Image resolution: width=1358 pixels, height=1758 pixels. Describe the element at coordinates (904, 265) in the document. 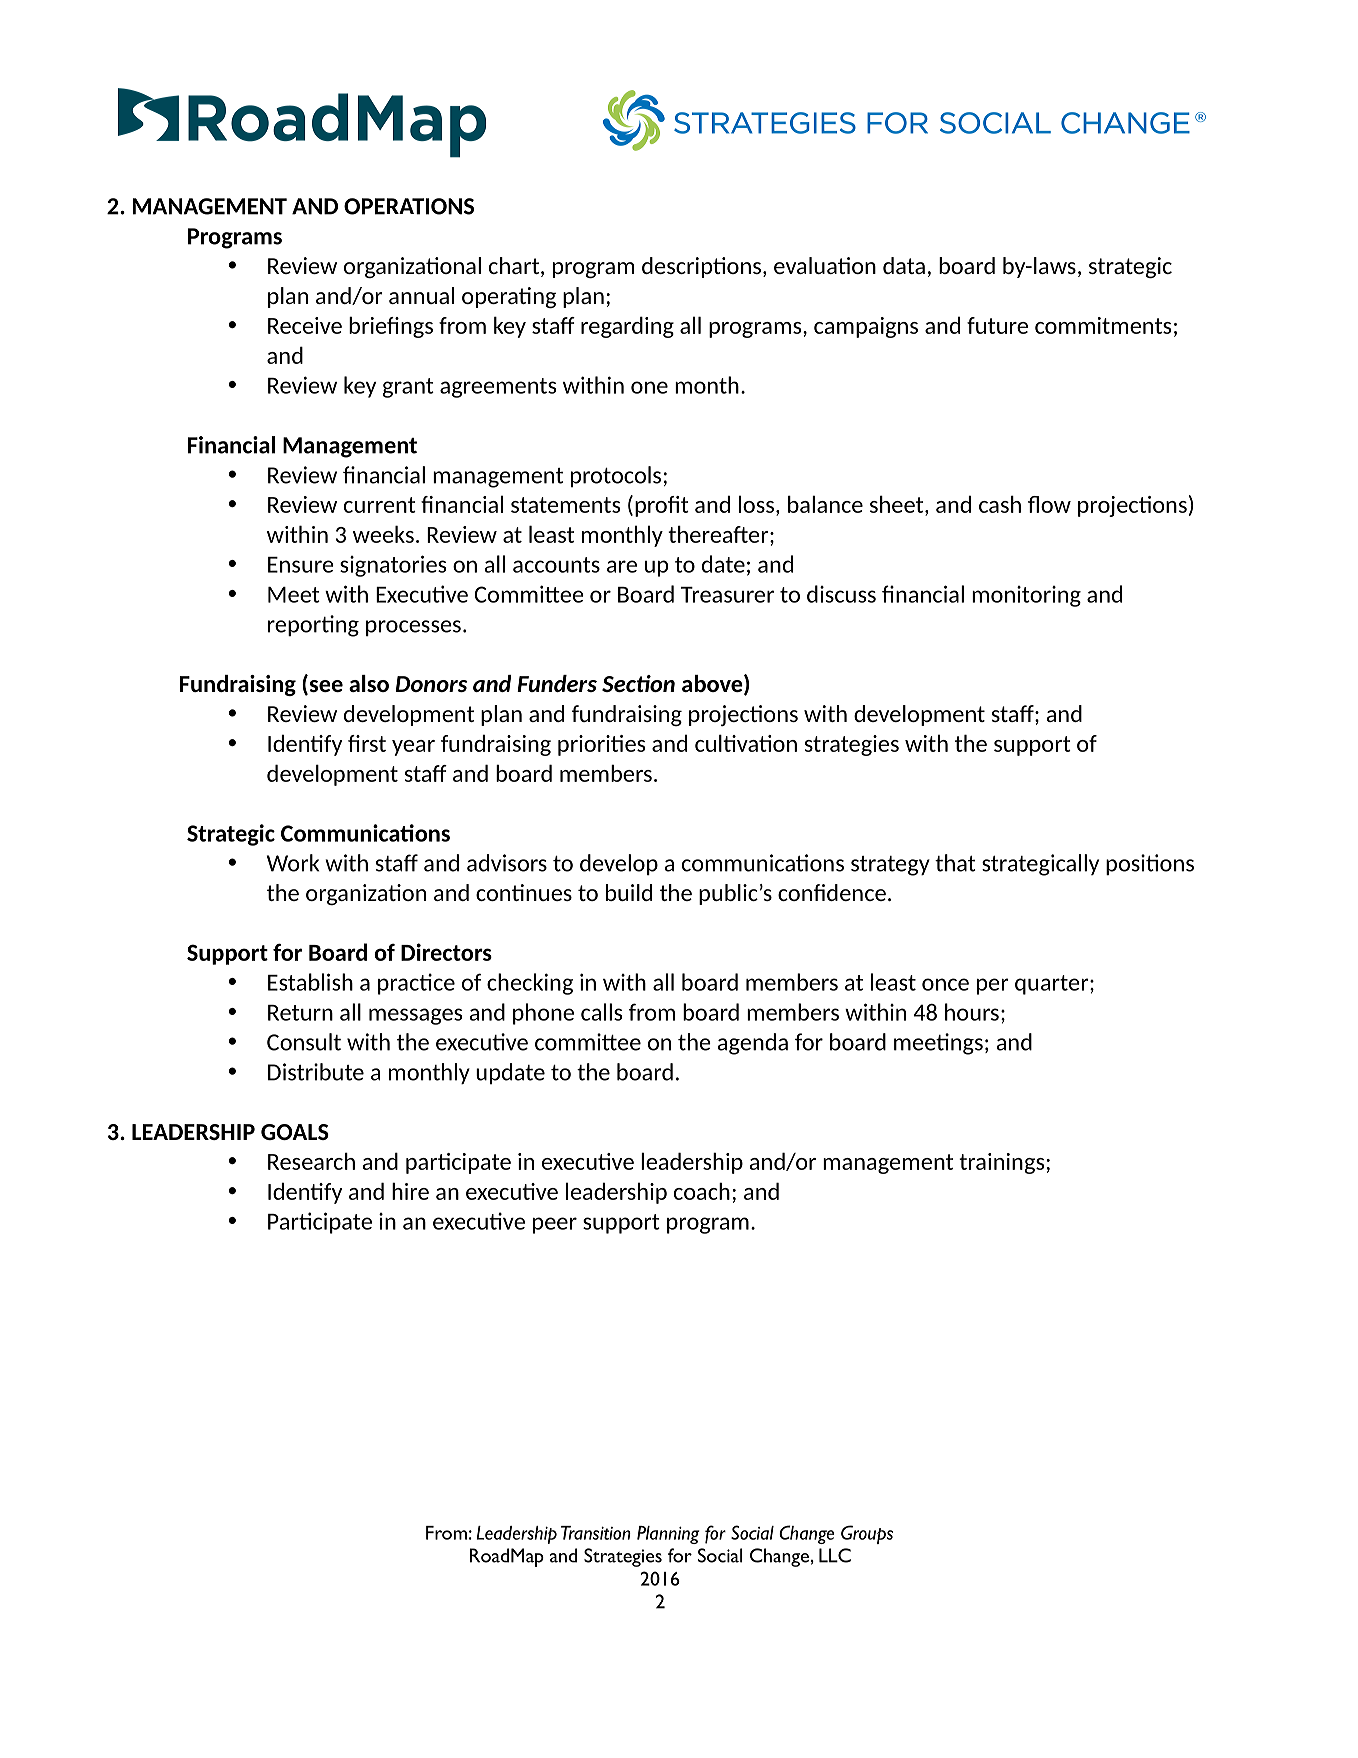

I see `data` at that location.
